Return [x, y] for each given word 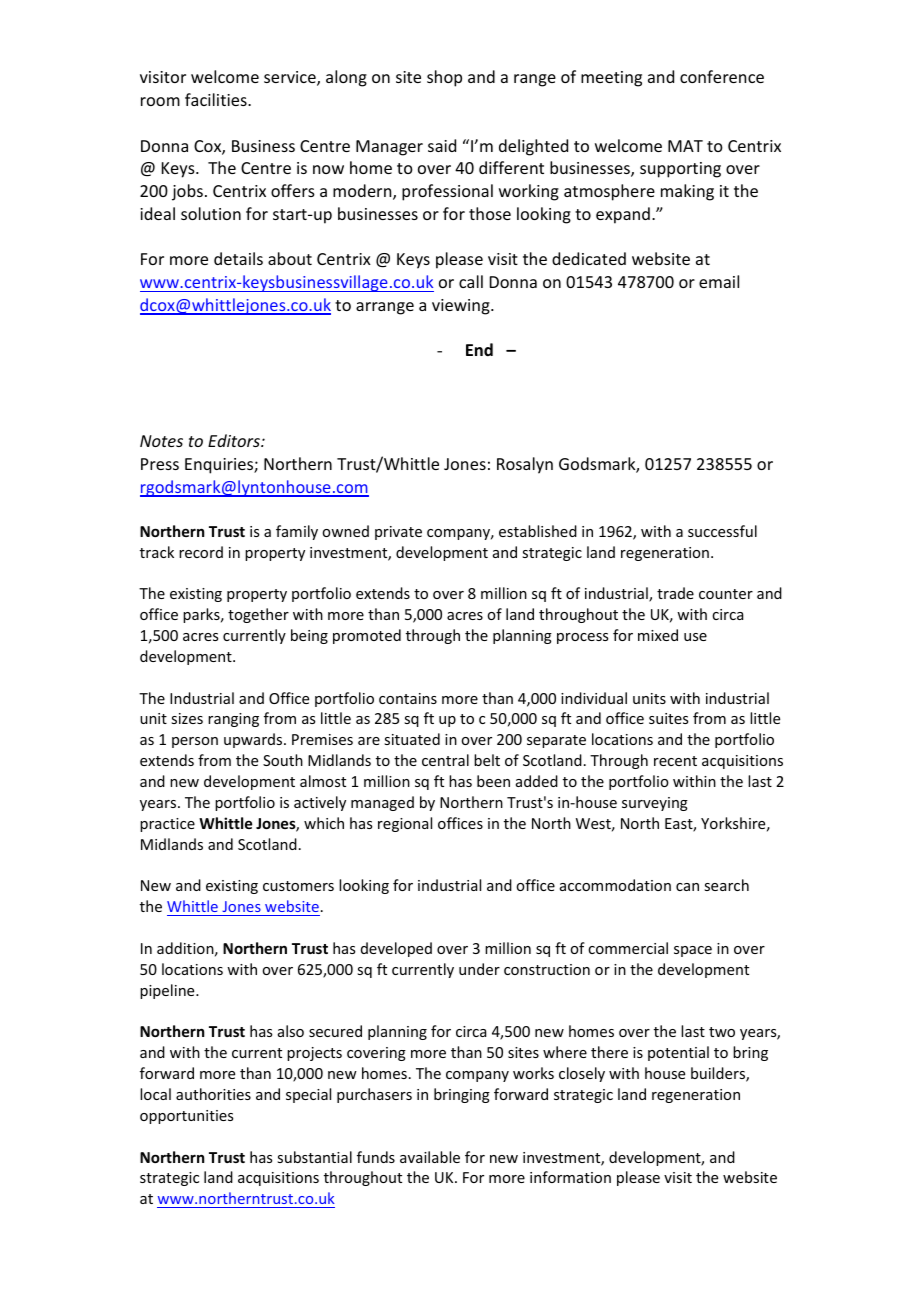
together [258, 615]
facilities [217, 99]
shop [444, 78]
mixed [658, 635]
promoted [367, 636]
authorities [213, 1094]
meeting [611, 79]
